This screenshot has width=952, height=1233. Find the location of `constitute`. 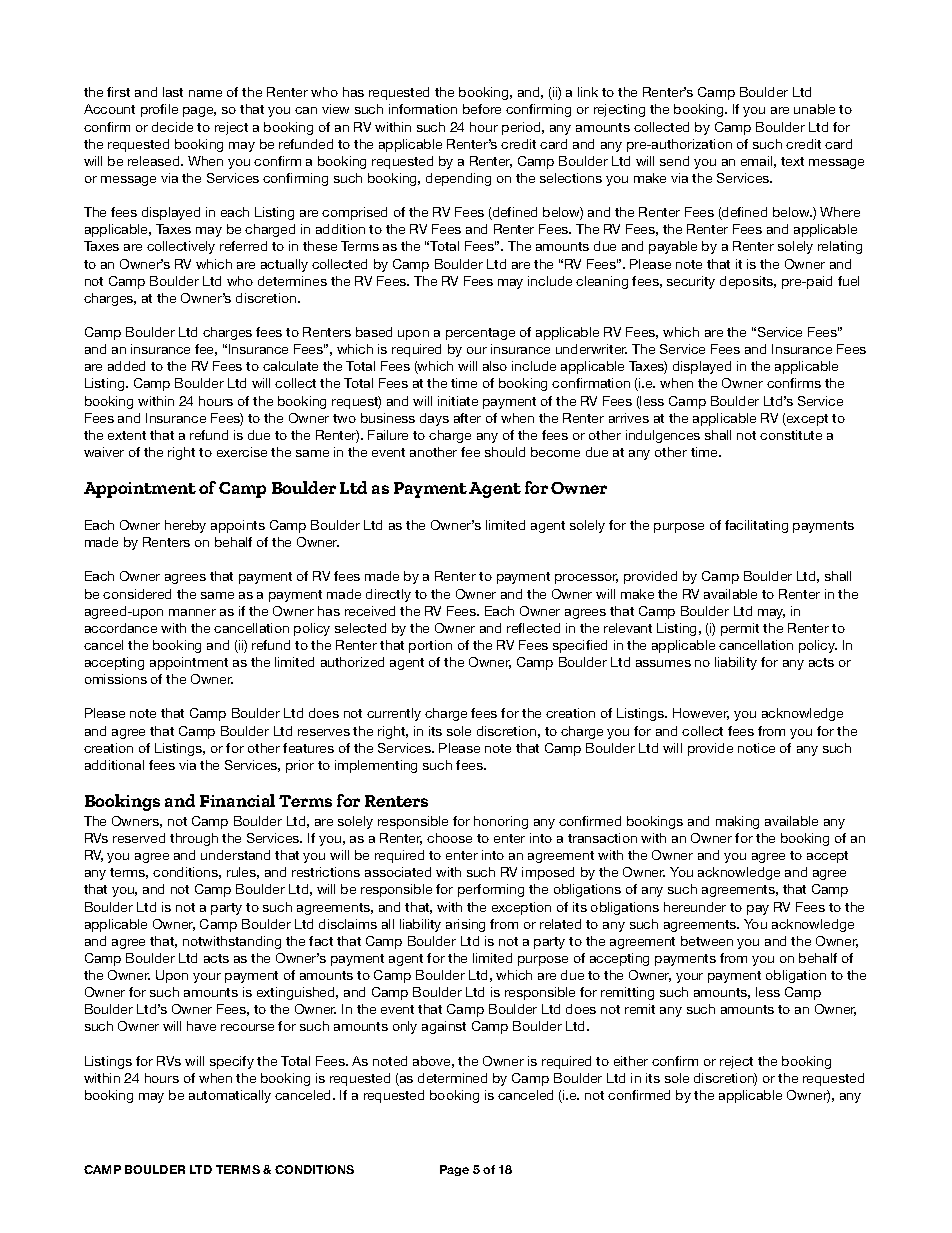

constitute is located at coordinates (791, 435).
